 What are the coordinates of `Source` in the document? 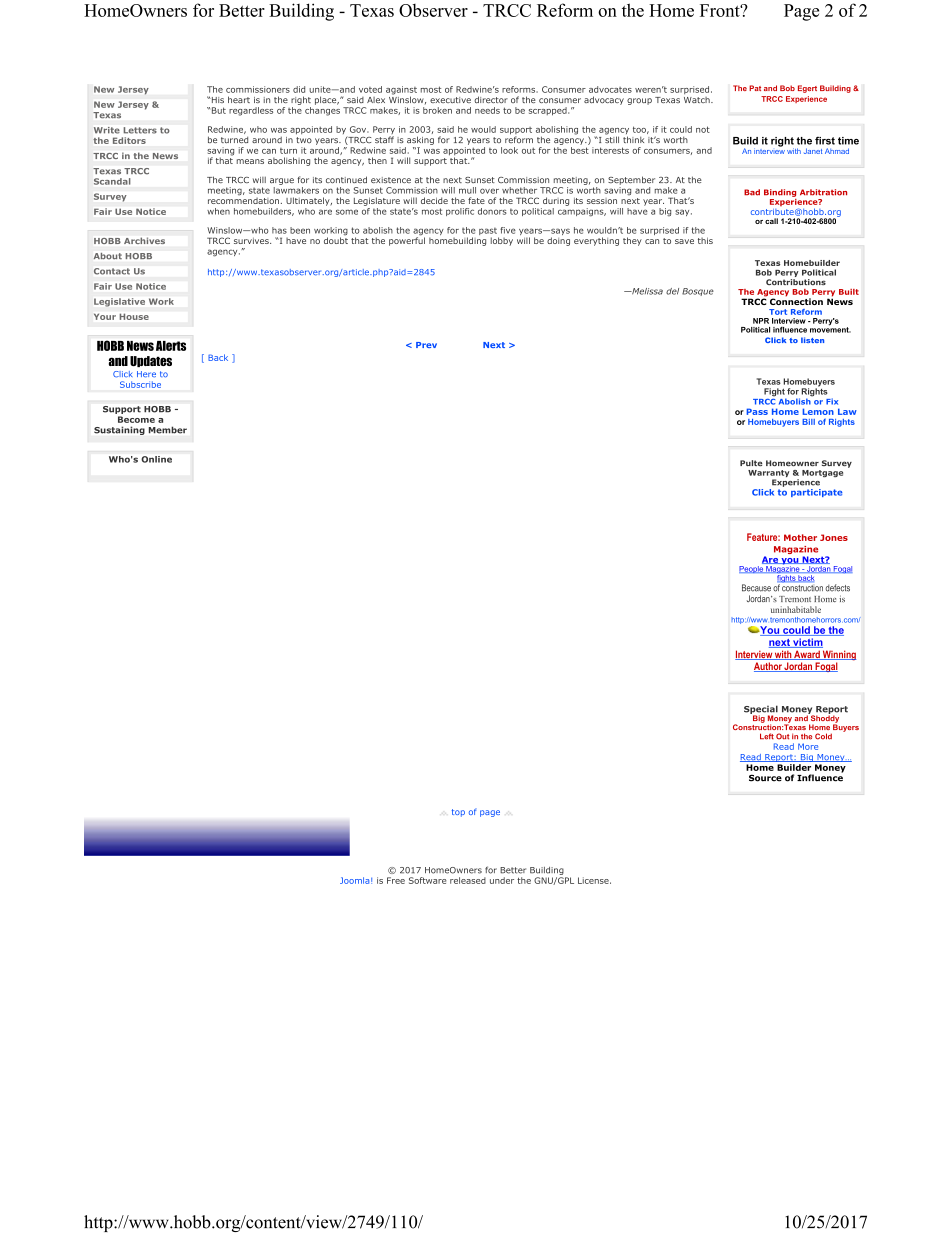 It's located at (765, 778).
